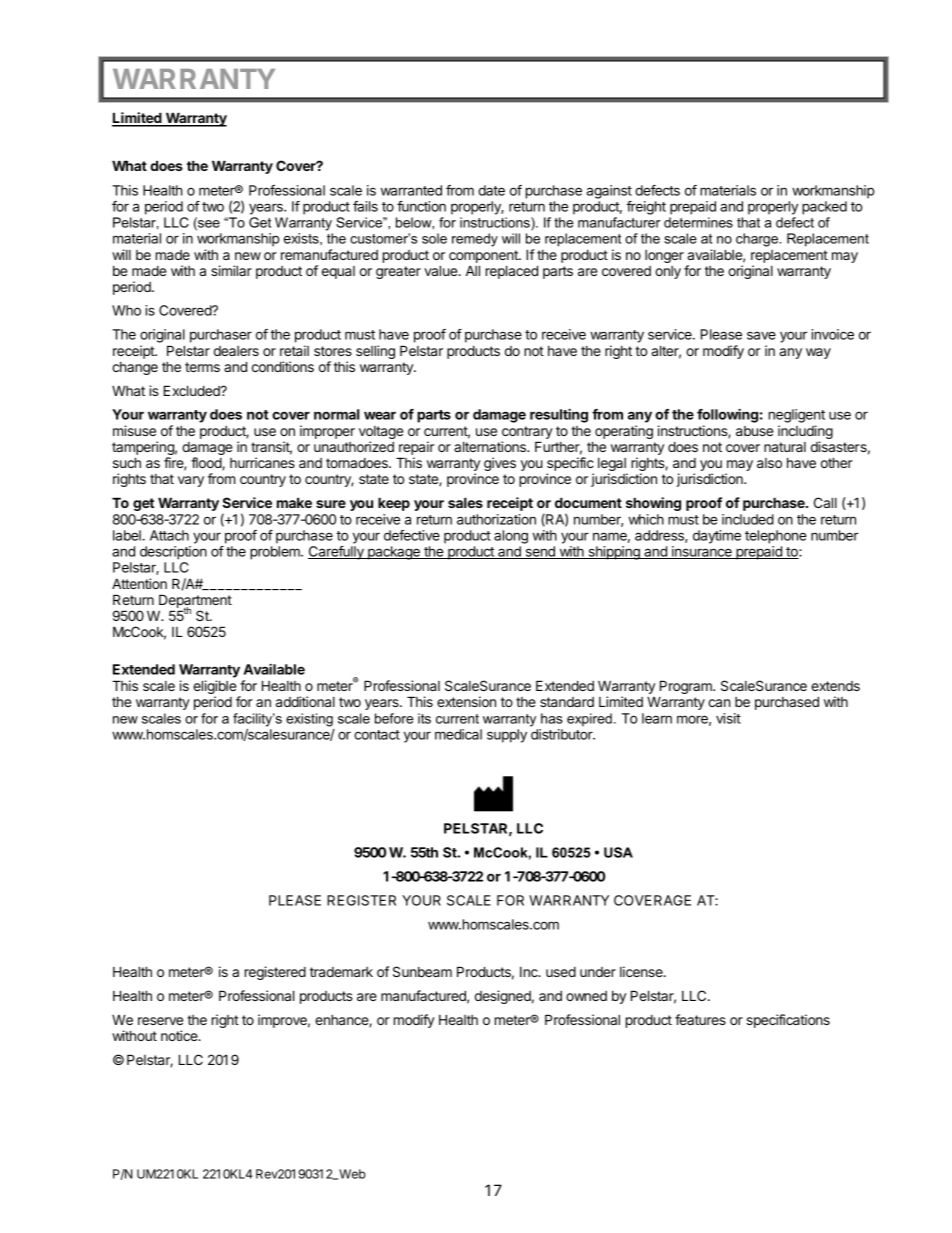 Image resolution: width=952 pixels, height=1233 pixels. What do you see at coordinates (527, 434) in the screenshot?
I see `contrary` at bounding box center [527, 434].
